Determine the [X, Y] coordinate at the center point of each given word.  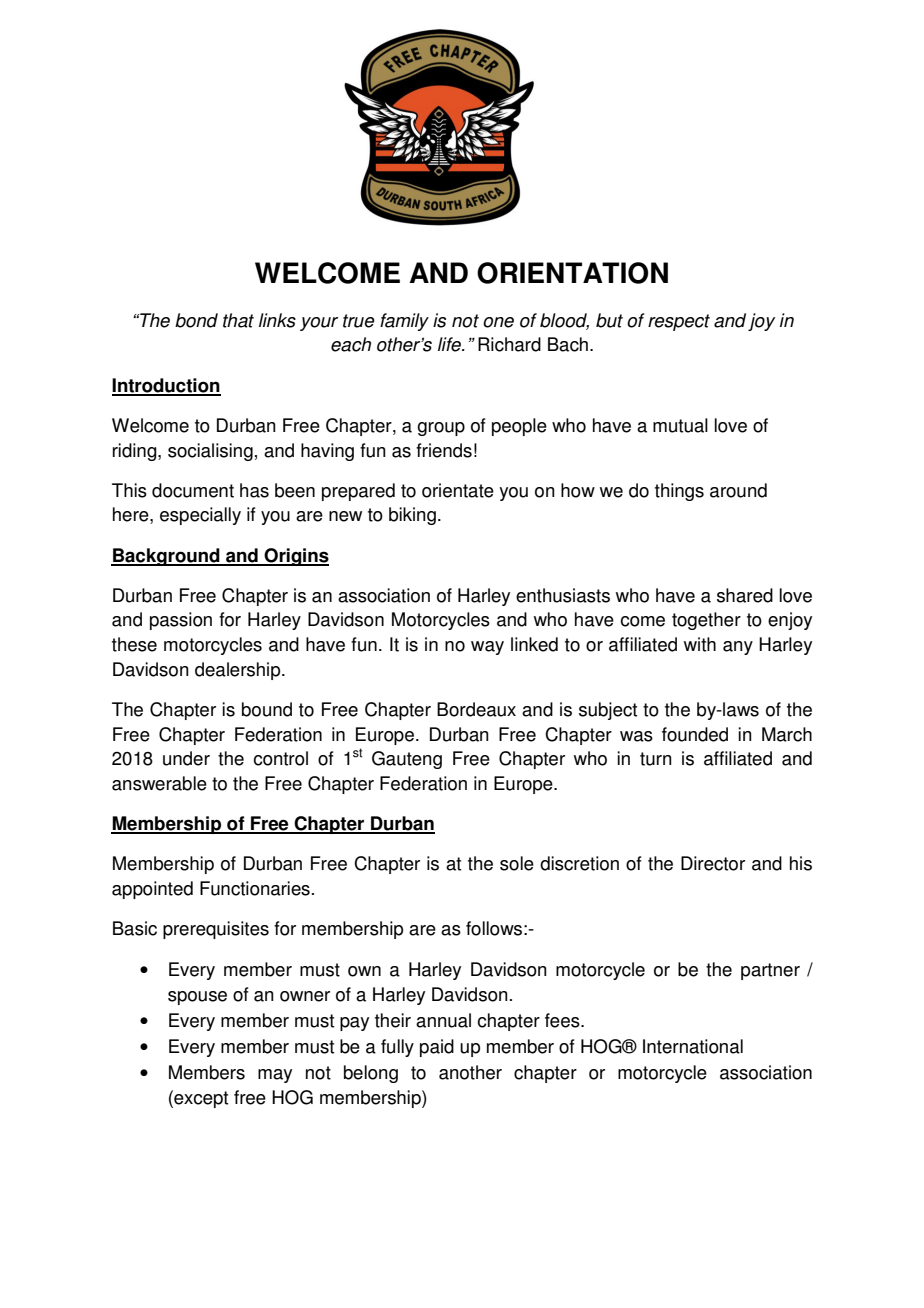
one [498, 322]
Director [713, 863]
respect [679, 322]
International [693, 1046]
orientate [458, 490]
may [275, 1076]
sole [517, 863]
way [487, 648]
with [700, 644]
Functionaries [255, 888]
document [193, 490]
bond [196, 320]
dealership [239, 671]
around [738, 490]
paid [437, 1048]
